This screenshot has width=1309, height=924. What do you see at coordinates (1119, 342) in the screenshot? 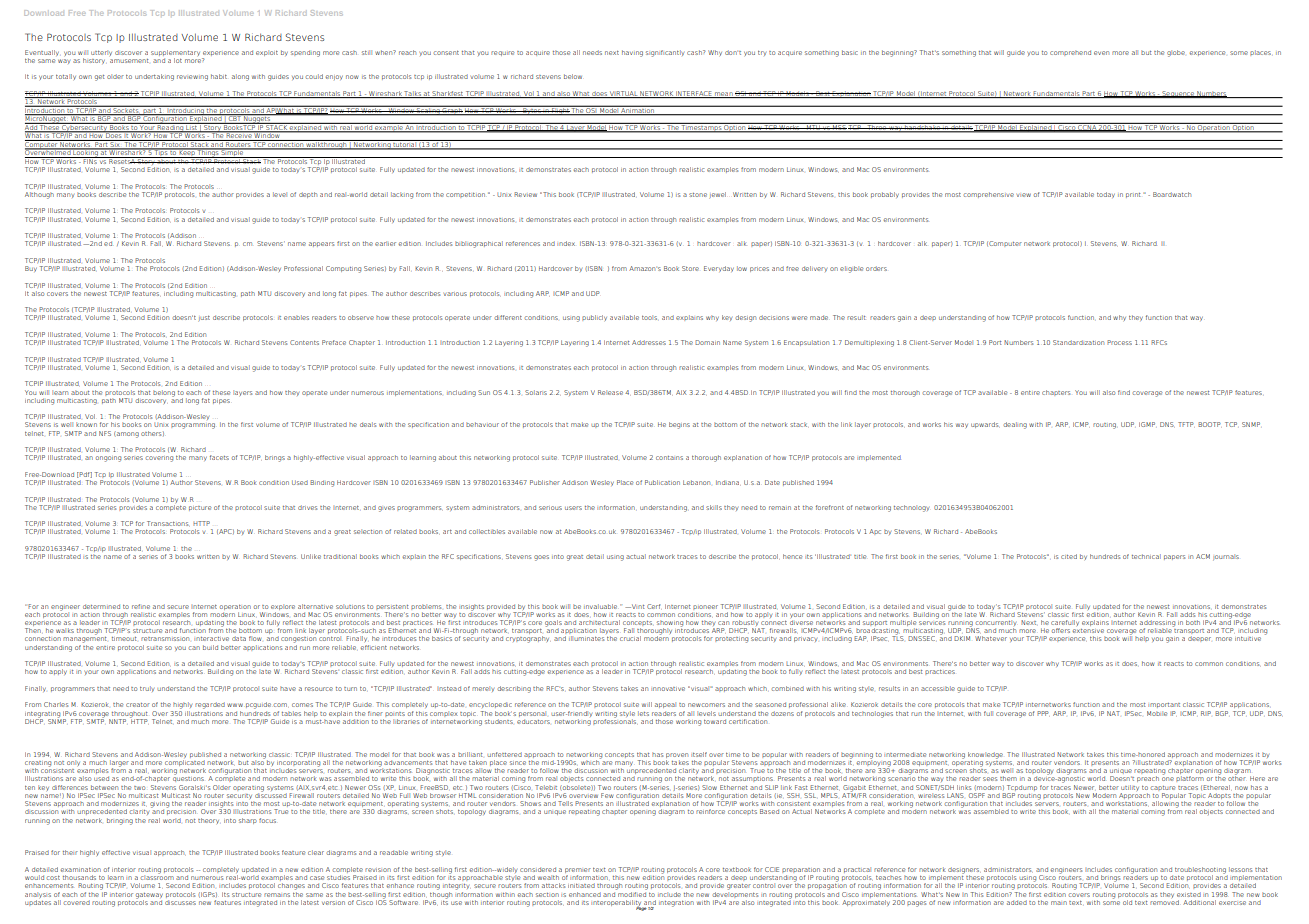
I see `Process` at bounding box center [1119, 342].
